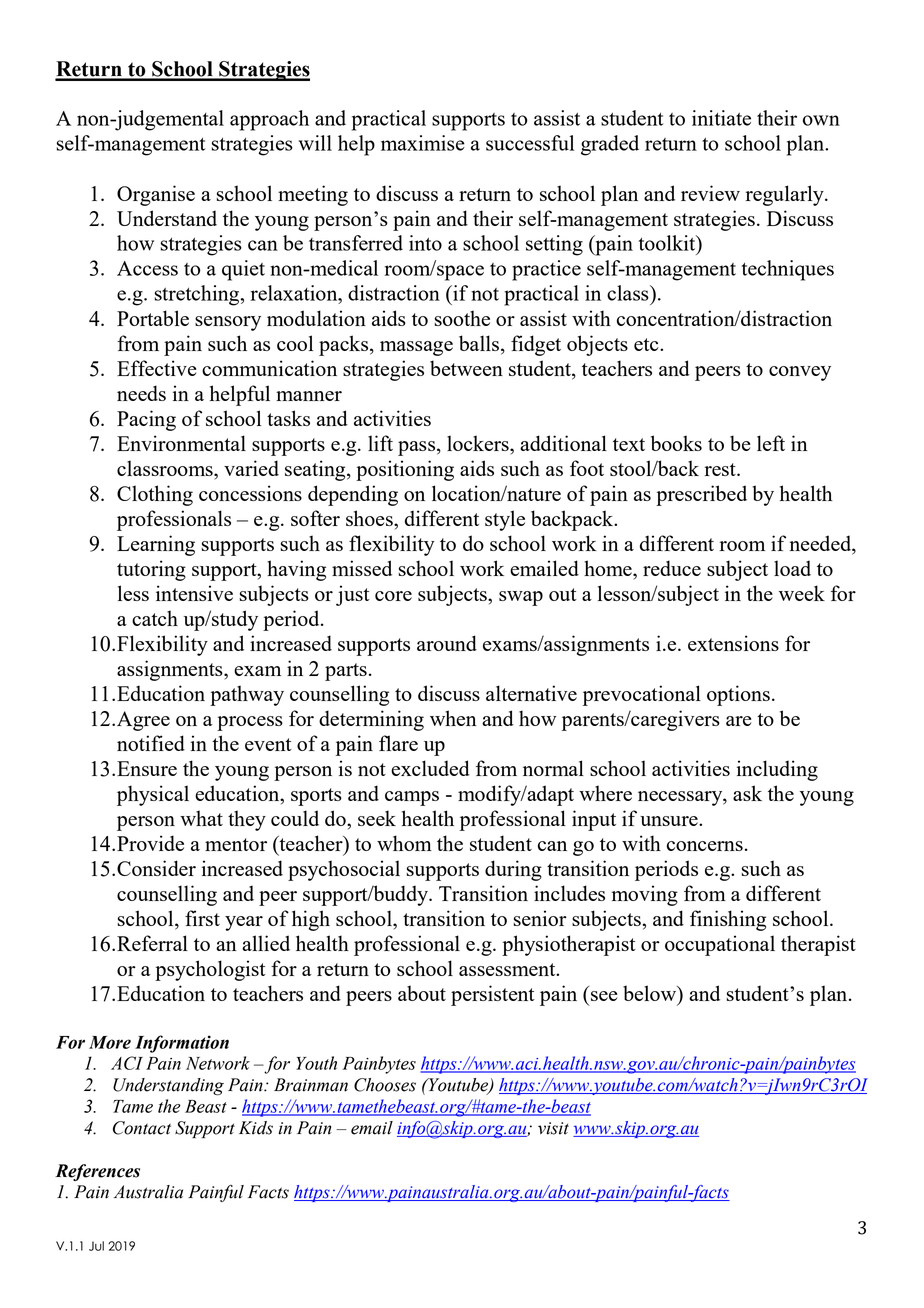  Describe the element at coordinates (553, 1128) in the image. I see `visit` at that location.
